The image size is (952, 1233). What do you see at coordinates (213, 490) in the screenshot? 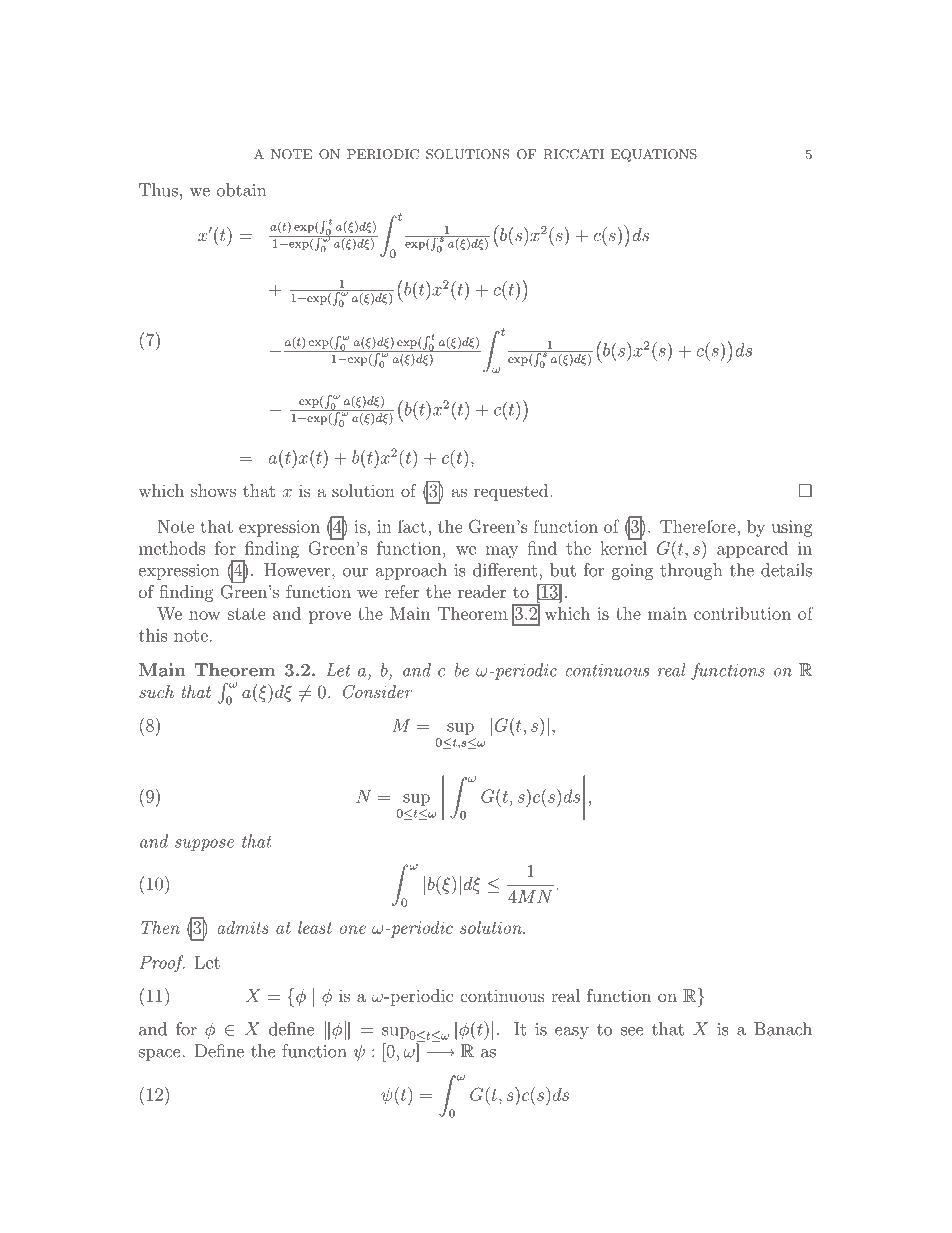
I see `shows` at bounding box center [213, 490].
